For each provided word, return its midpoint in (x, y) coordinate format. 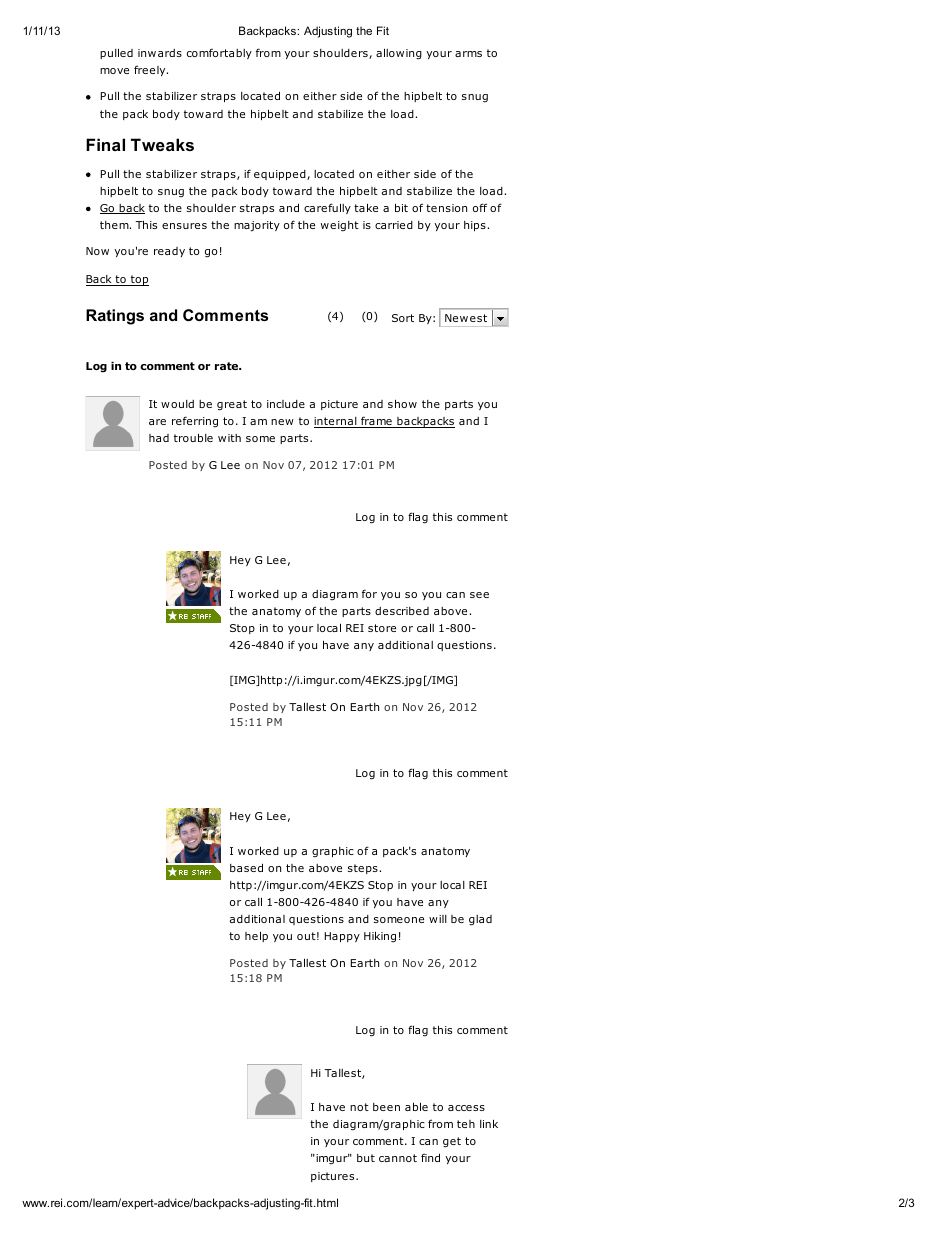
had (159, 438)
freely (151, 70)
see (479, 595)
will (438, 919)
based (246, 867)
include (286, 404)
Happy (342, 937)
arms (468, 54)
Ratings (115, 317)
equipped (281, 175)
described (402, 611)
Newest (466, 318)
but (366, 1158)
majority (257, 226)
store (382, 628)
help (256, 936)
